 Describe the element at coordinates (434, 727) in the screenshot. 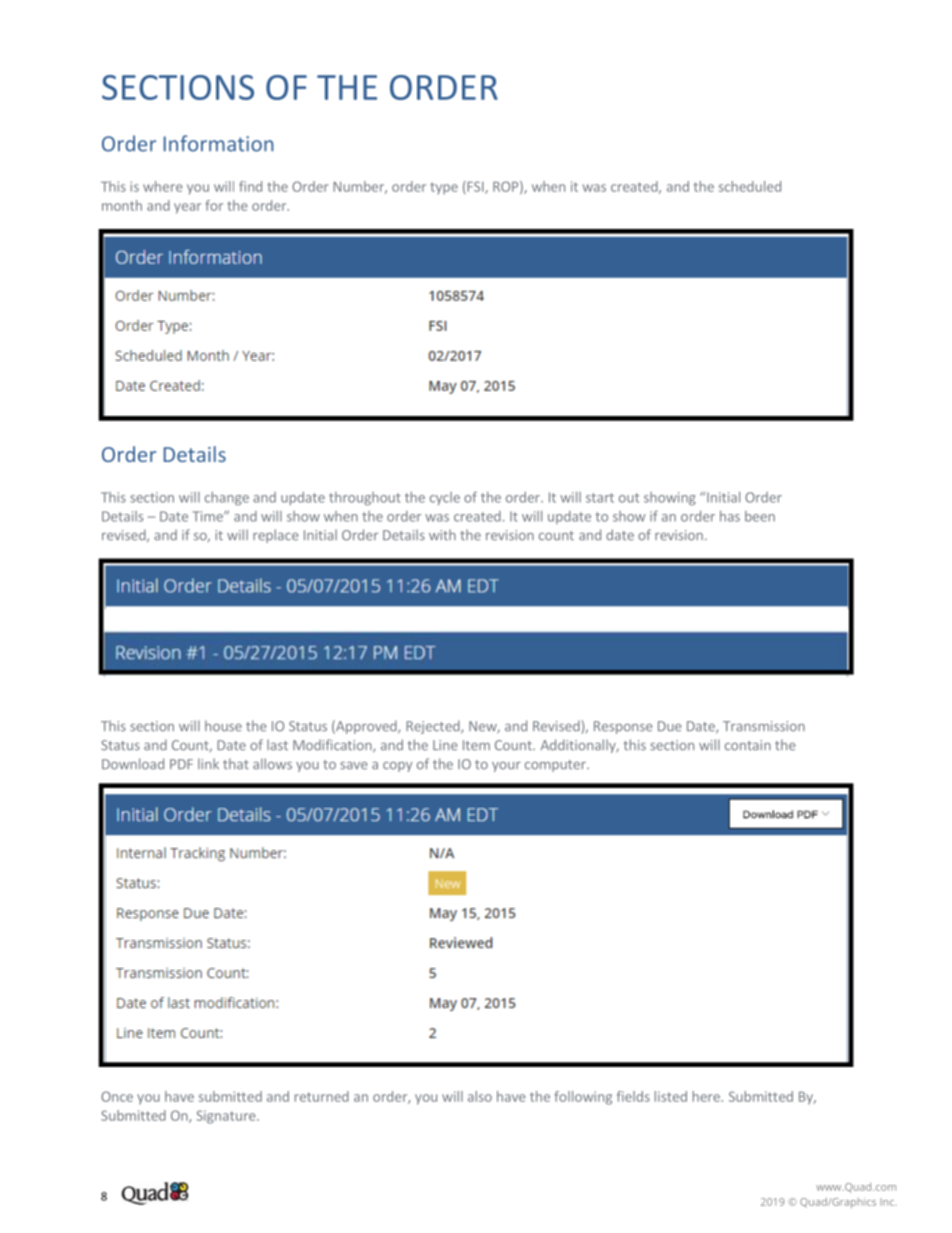

I see `Rejected` at that location.
